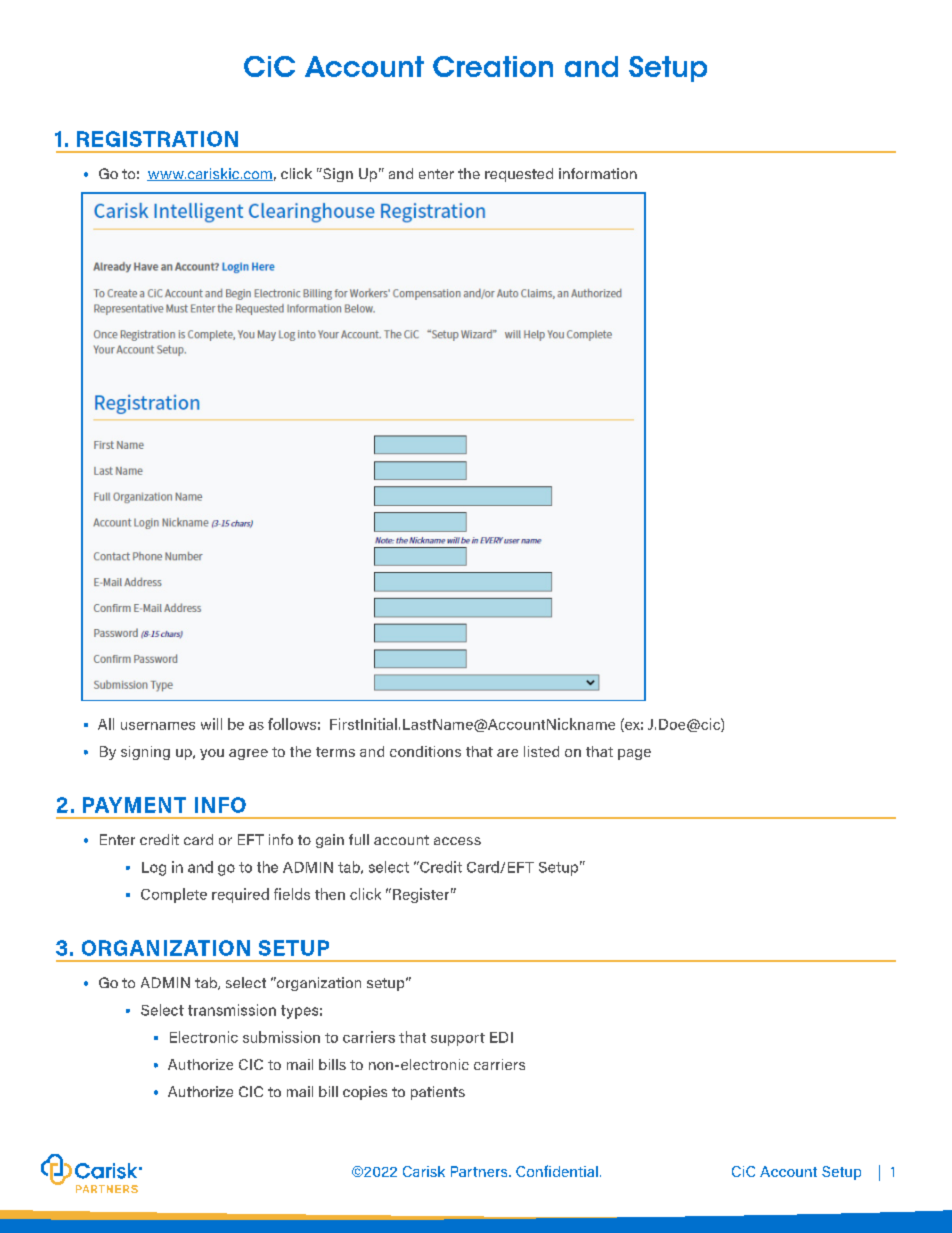 Image resolution: width=952 pixels, height=1233 pixels. I want to click on listed, so click(541, 751).
